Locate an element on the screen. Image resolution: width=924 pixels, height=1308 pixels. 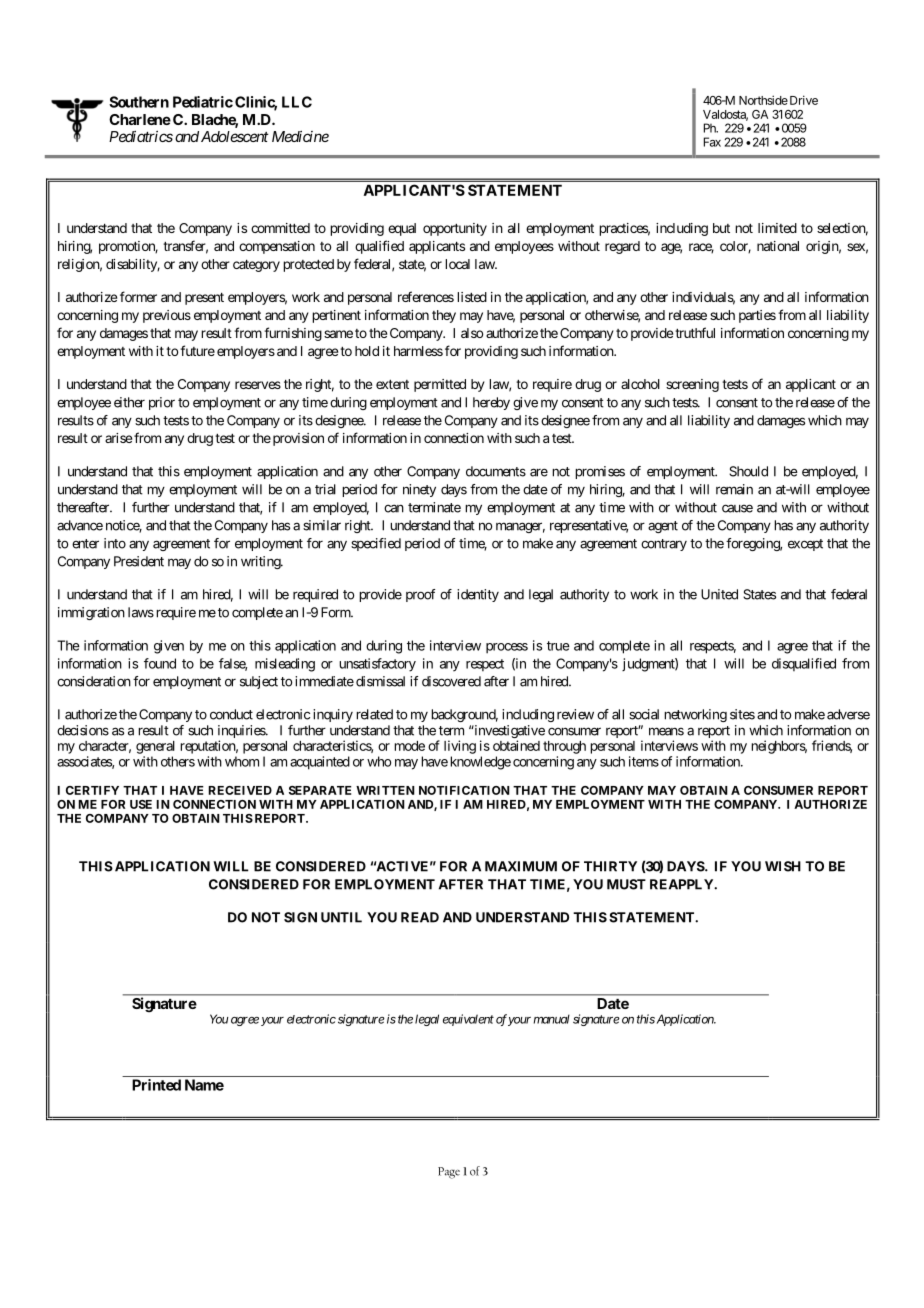
Fax is located at coordinates (712, 142).
